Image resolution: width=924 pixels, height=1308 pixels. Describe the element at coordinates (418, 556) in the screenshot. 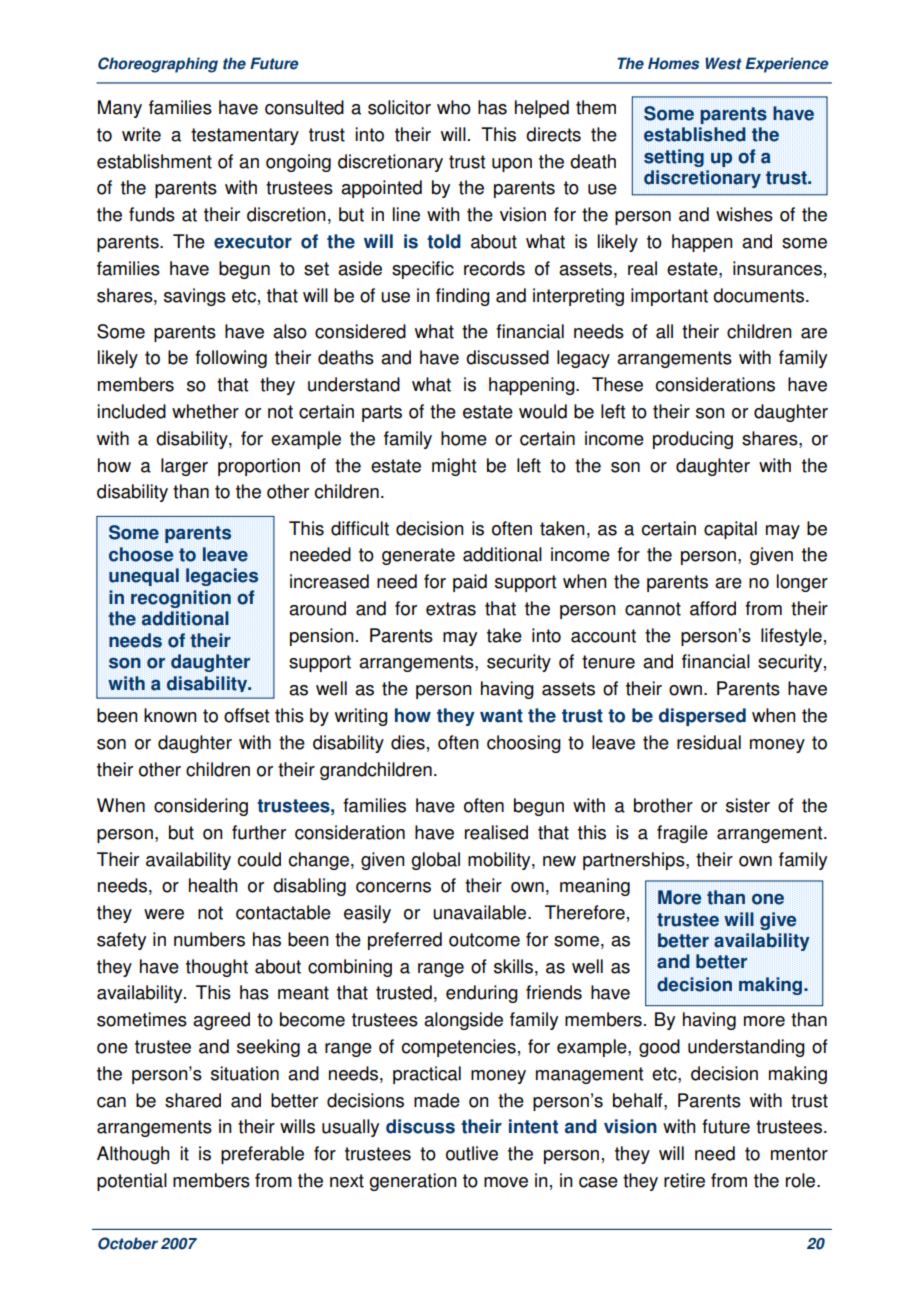

I see `generate` at that location.
